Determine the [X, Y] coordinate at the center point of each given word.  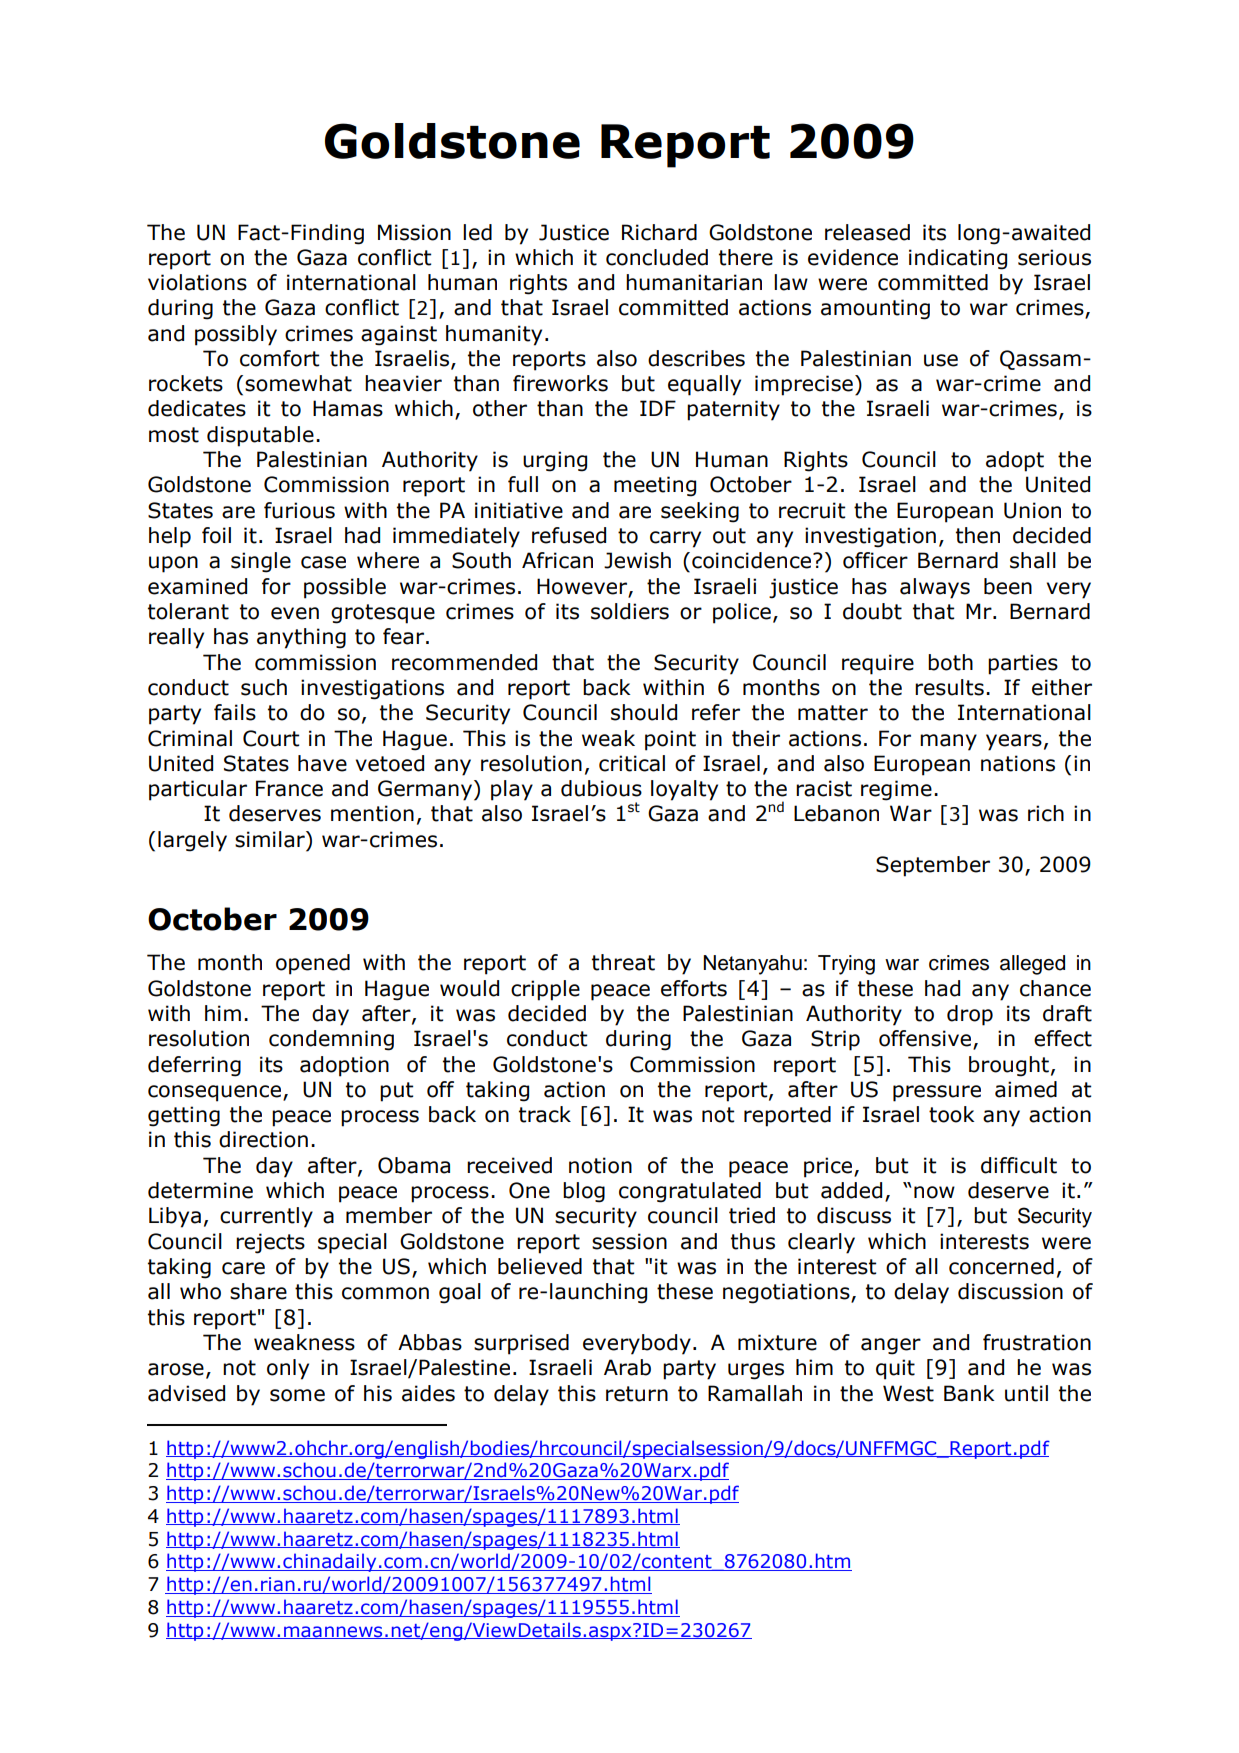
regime [896, 790]
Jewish [637, 560]
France [289, 788]
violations [197, 282]
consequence [216, 1093]
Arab [627, 1367]
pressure [937, 1093]
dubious [601, 788]
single [261, 562]
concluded [657, 257]
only [288, 1369]
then [978, 535]
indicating [958, 259]
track [545, 1114]
